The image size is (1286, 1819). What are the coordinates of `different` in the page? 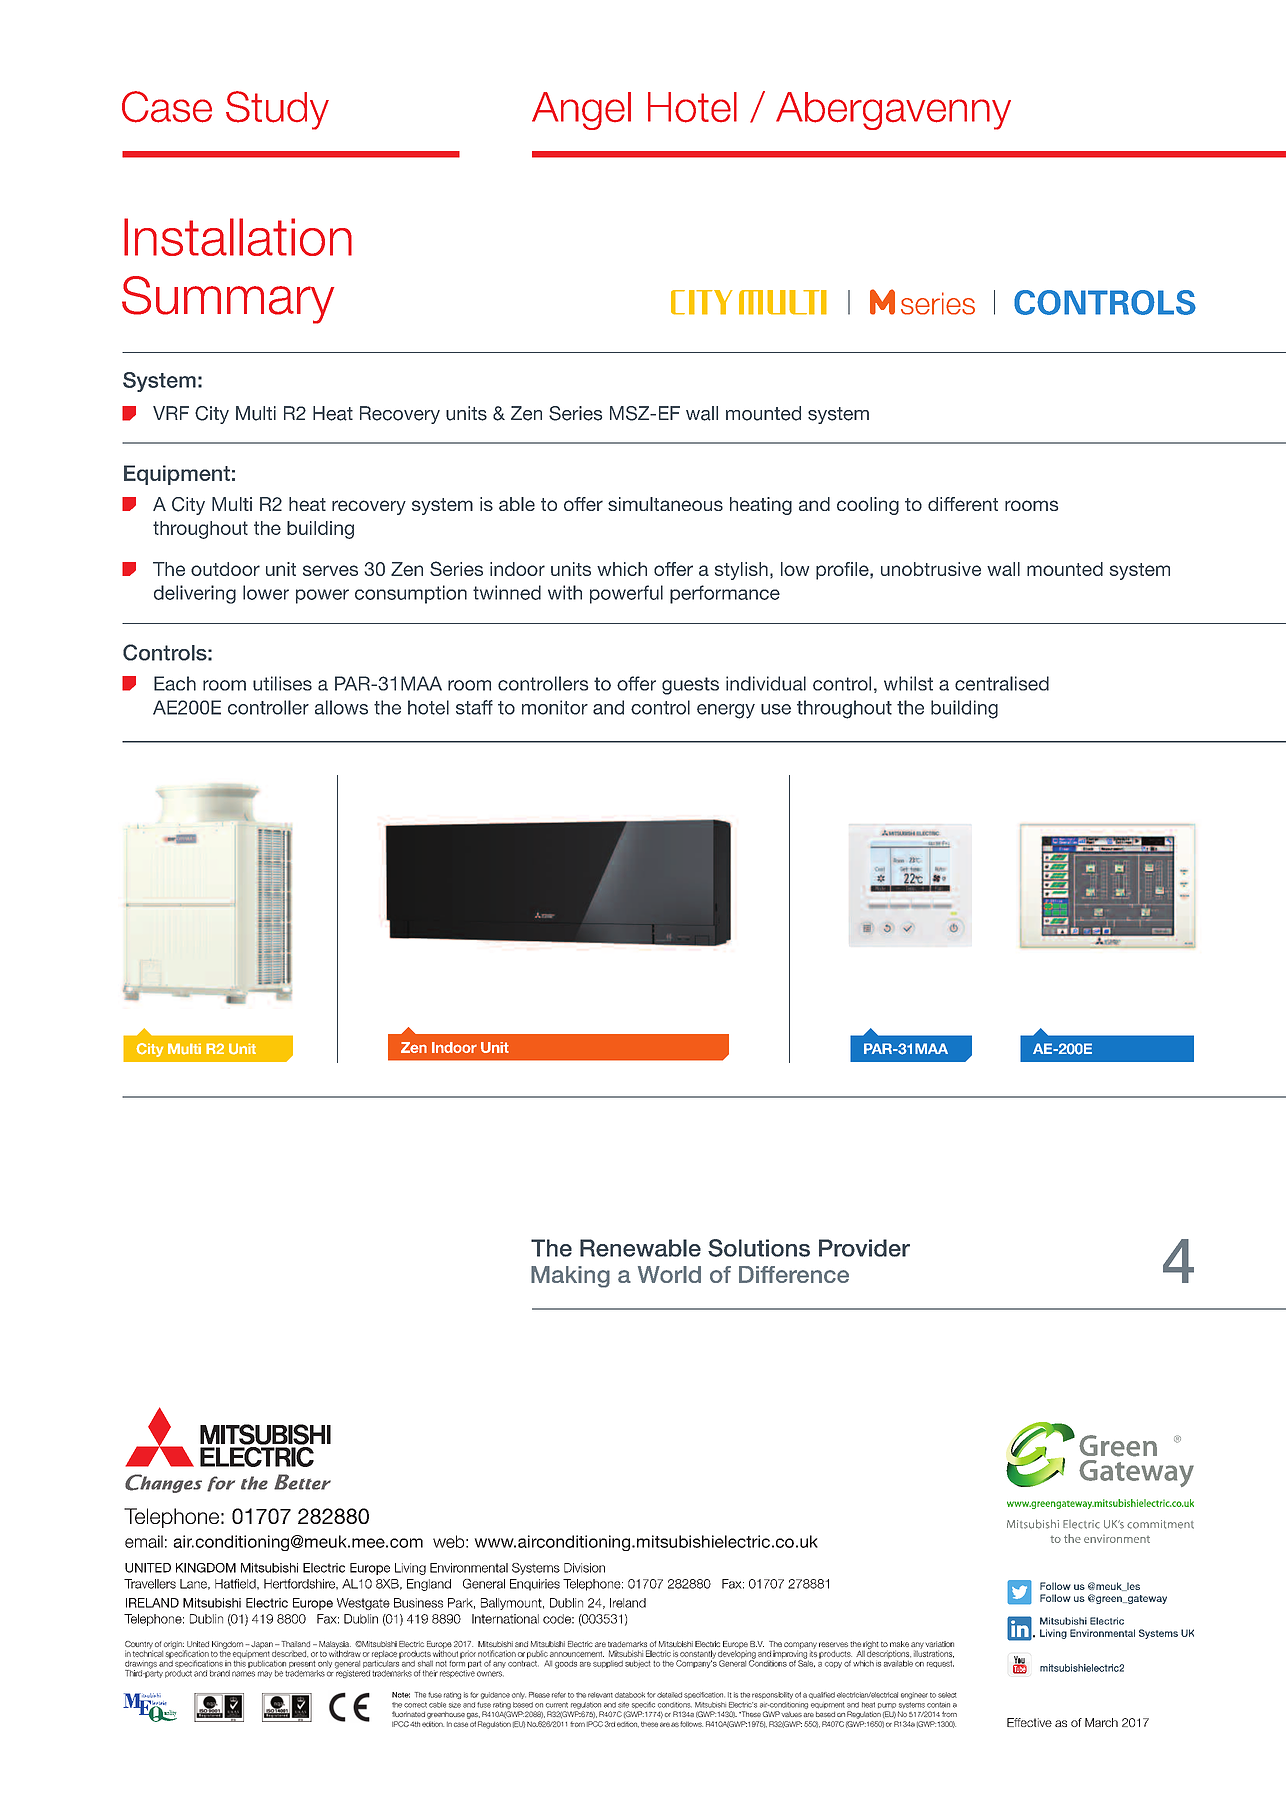 It's located at (963, 504).
